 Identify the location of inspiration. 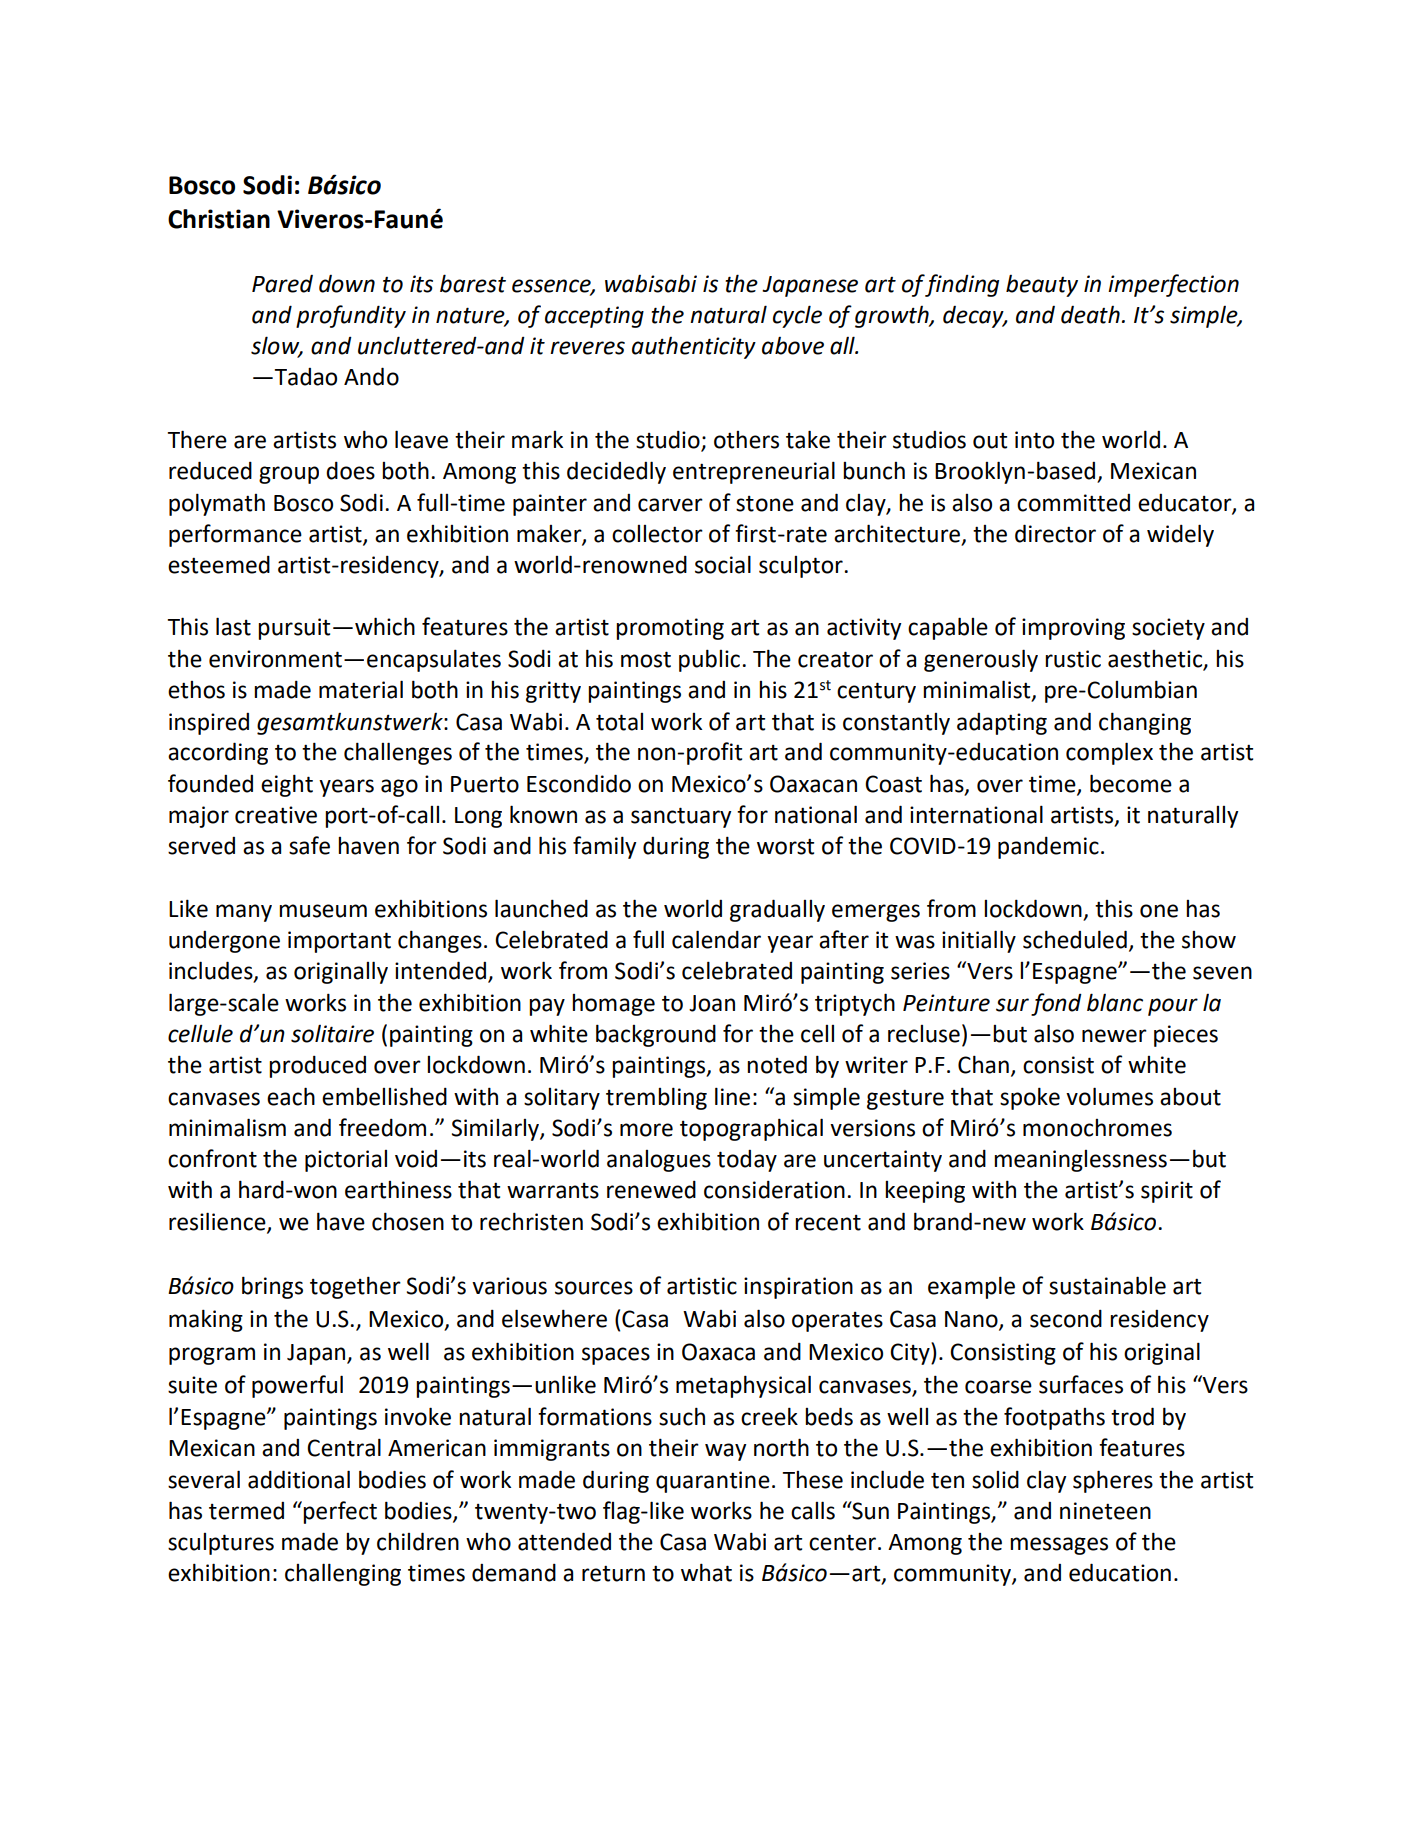
(798, 1288).
